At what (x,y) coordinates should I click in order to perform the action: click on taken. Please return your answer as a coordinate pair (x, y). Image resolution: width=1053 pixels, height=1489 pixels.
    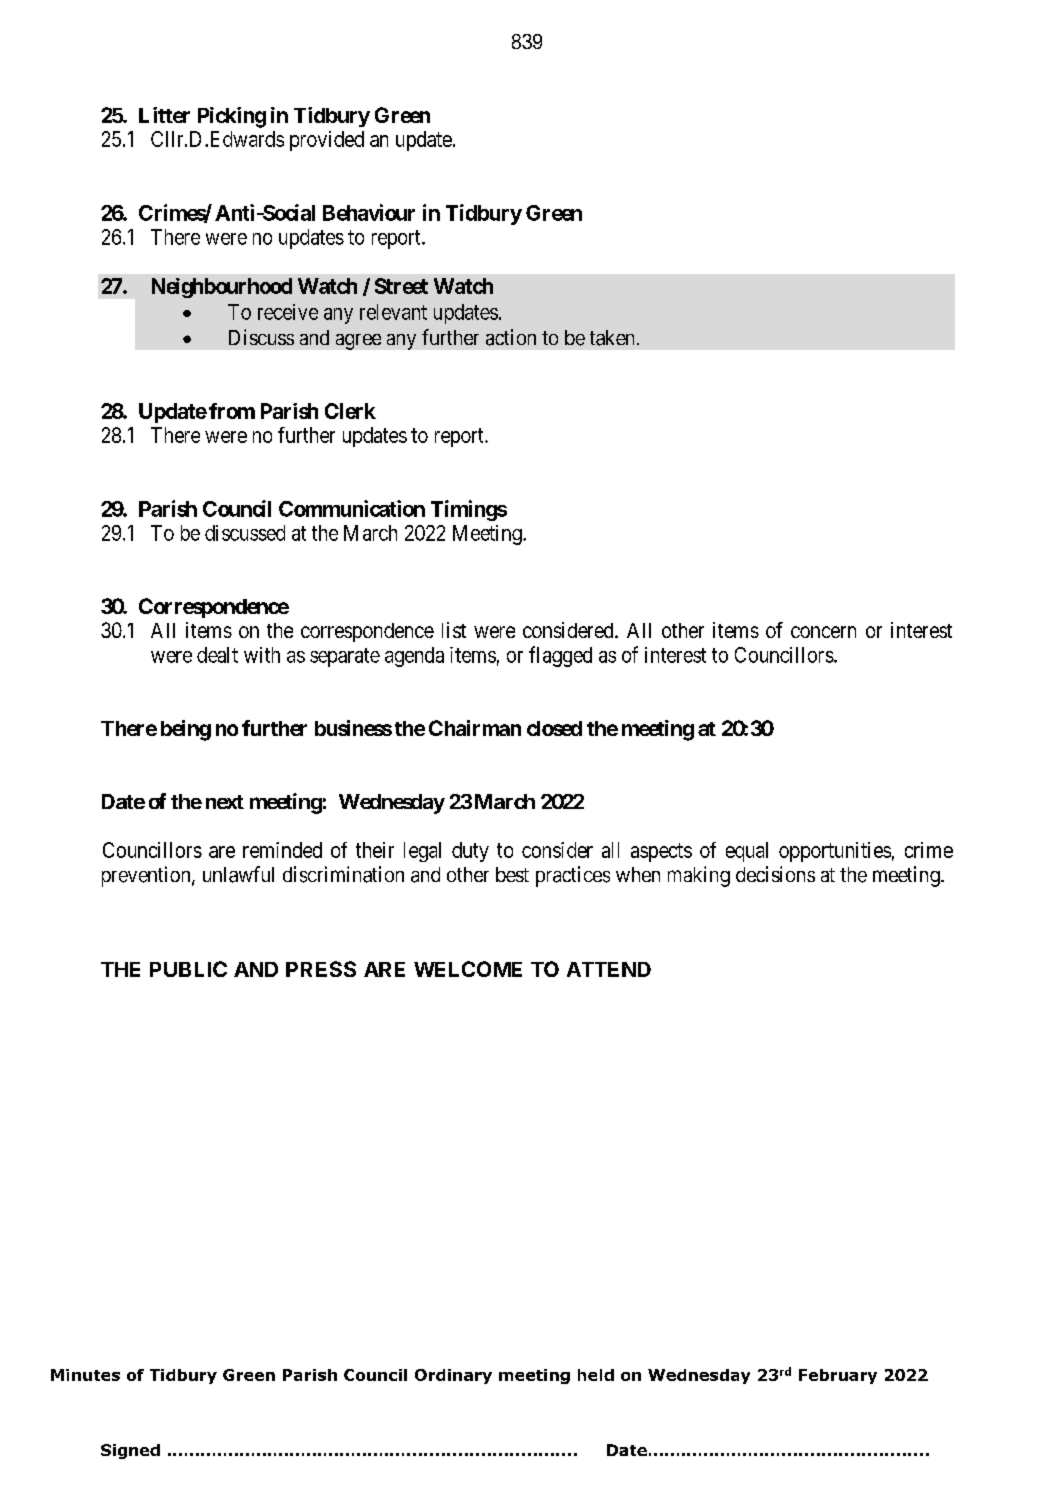
    Looking at the image, I should click on (614, 338).
